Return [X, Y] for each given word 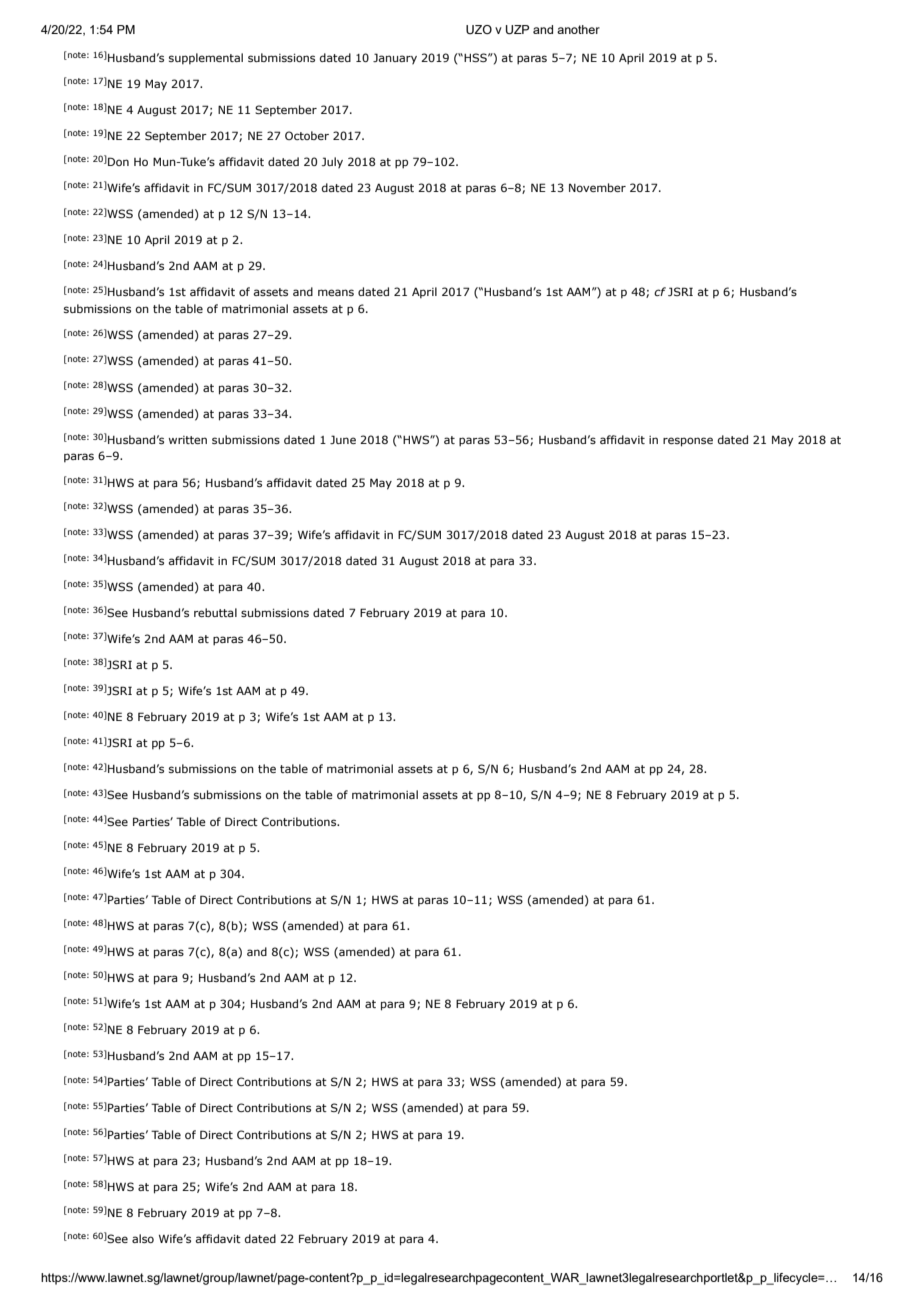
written [188, 440]
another [578, 29]
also [143, 1238]
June [343, 439]
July [332, 163]
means [336, 292]
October [307, 135]
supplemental [206, 59]
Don [118, 161]
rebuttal [215, 612]
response [688, 442]
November [597, 187]
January [395, 59]
